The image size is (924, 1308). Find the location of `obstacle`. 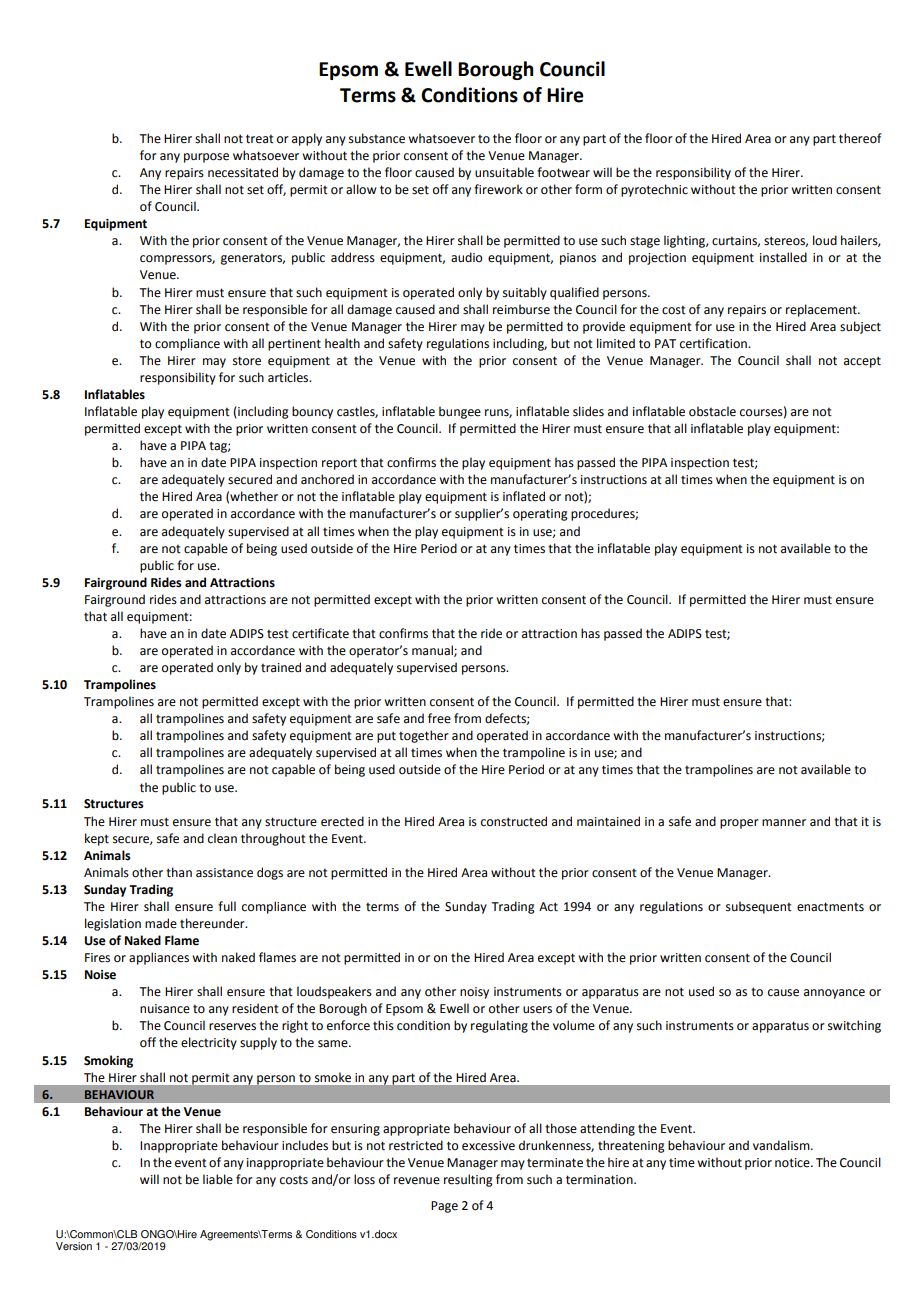

obstacle is located at coordinates (712, 411).
